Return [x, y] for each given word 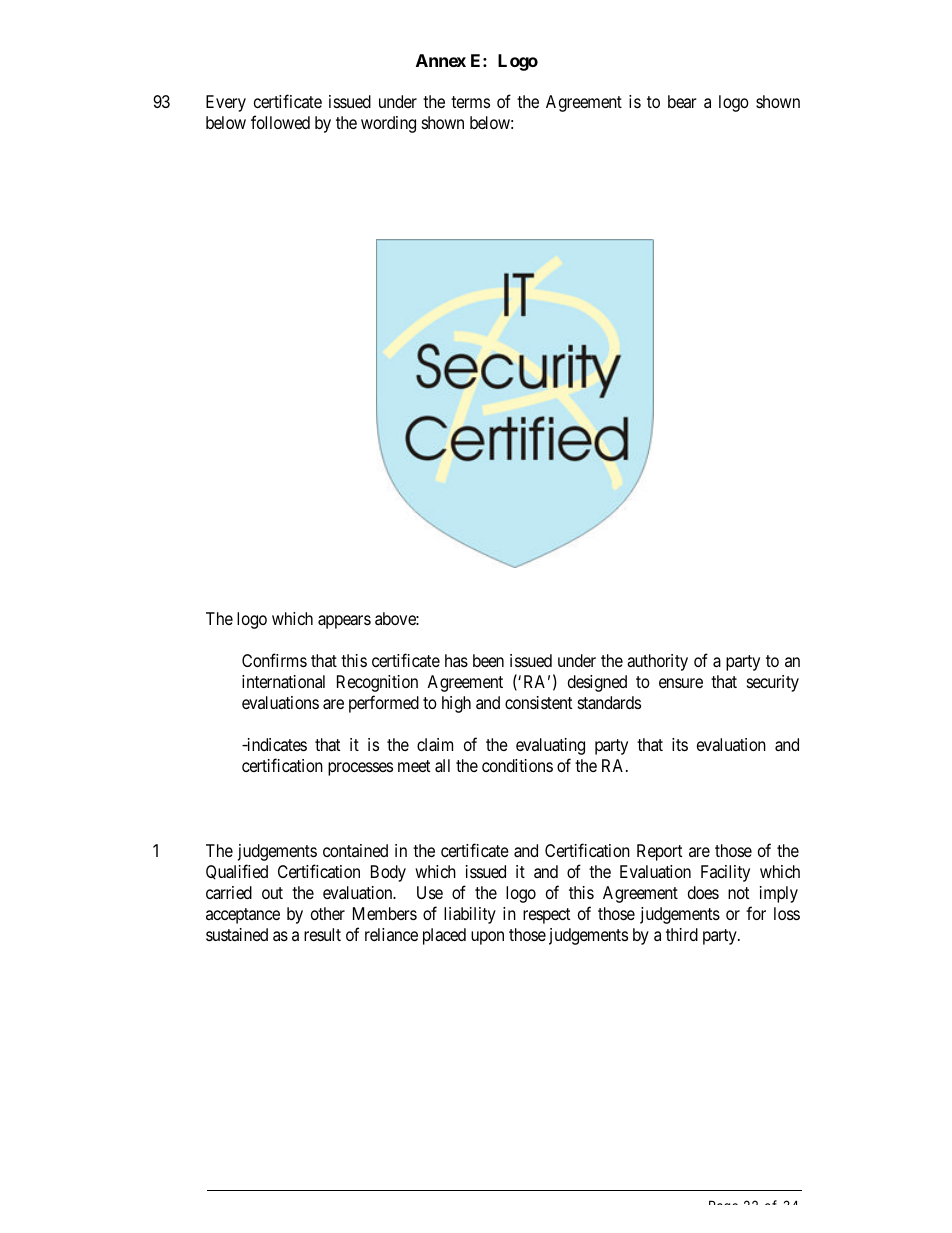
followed [280, 122]
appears [344, 622]
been [488, 660]
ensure [681, 683]
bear [682, 101]
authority [657, 662]
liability [470, 915]
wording [388, 124]
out [272, 893]
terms [470, 102]
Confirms [274, 660]
